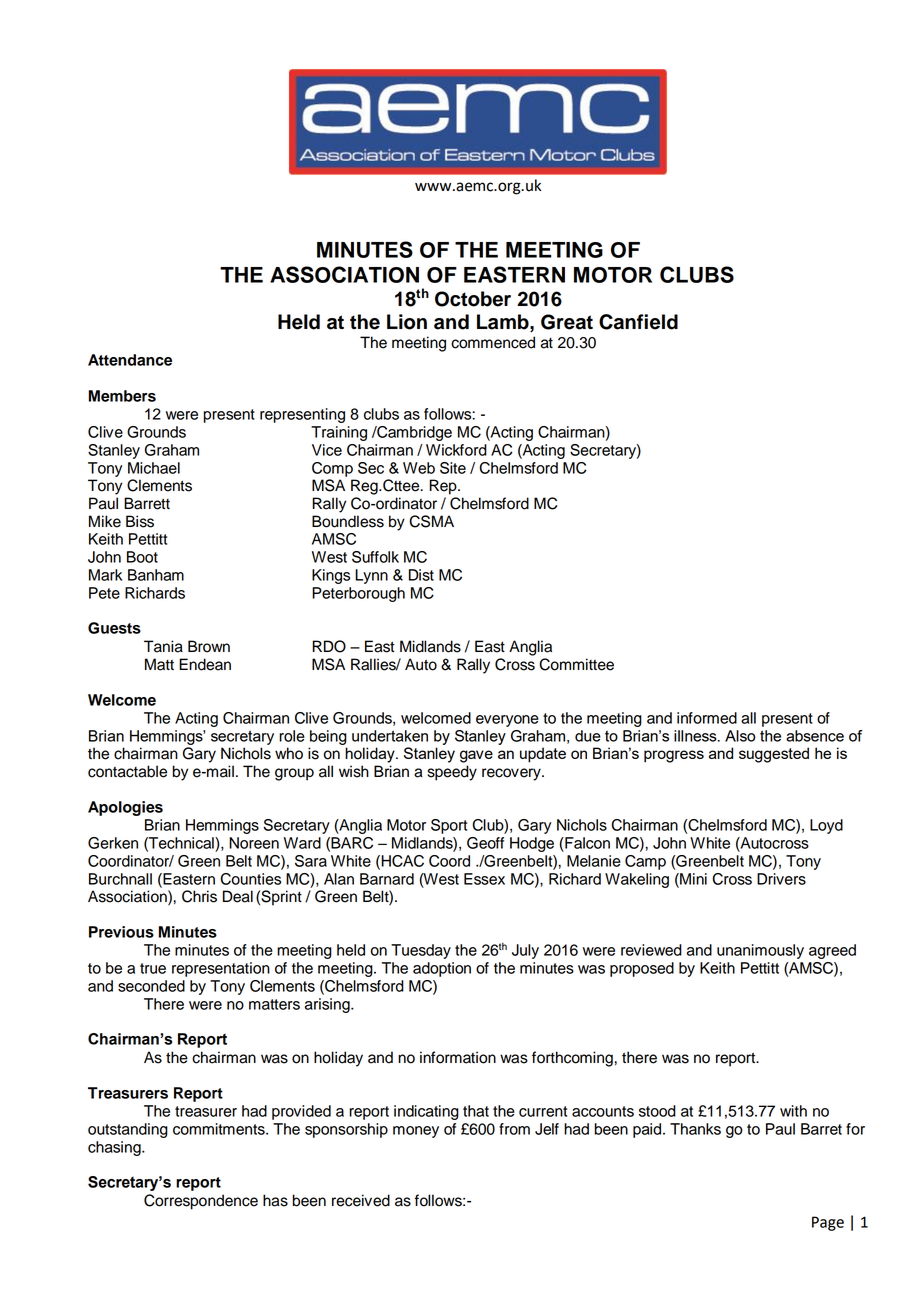  I want to click on gave, so click(476, 756).
